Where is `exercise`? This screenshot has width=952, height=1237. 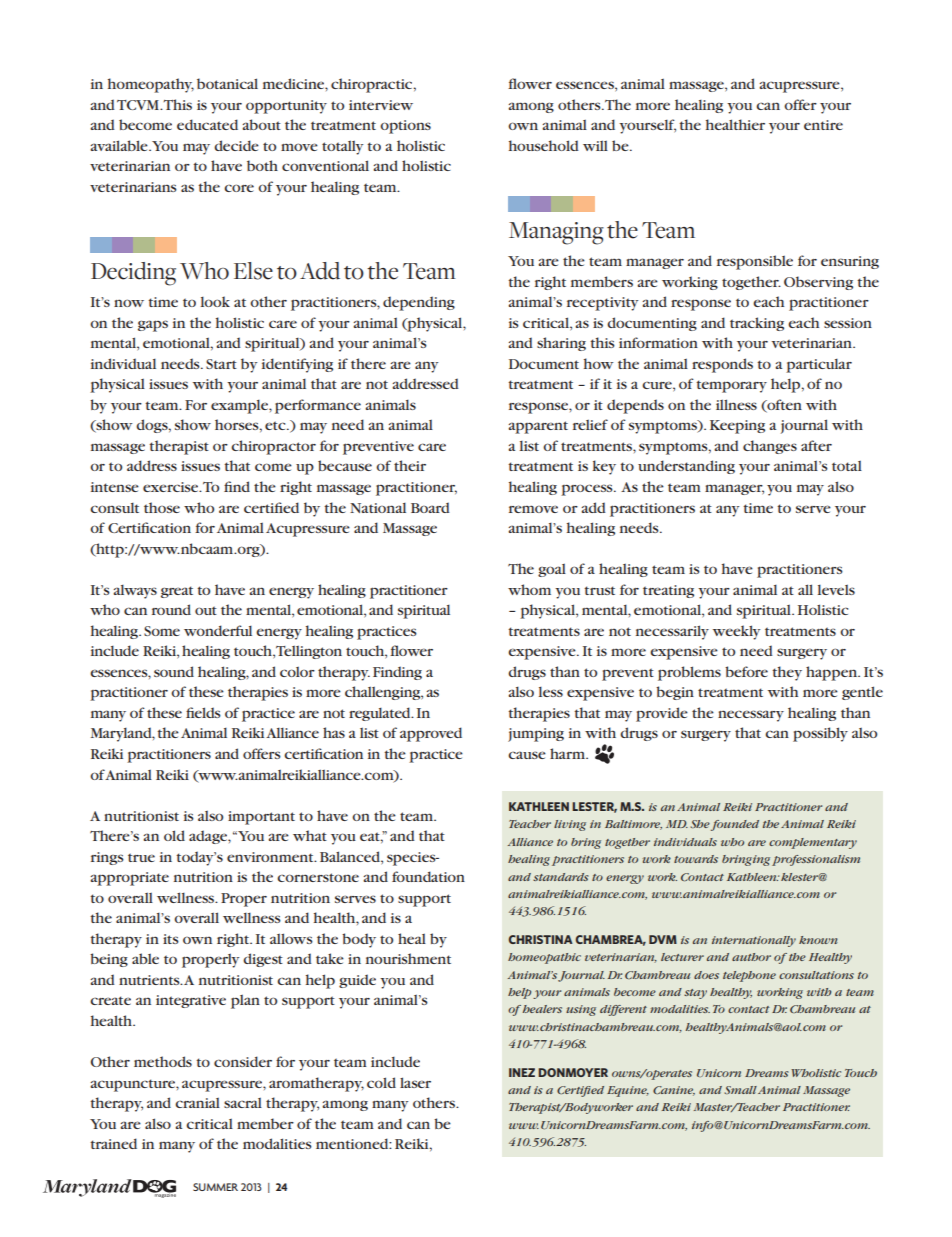
exercise is located at coordinates (172, 487).
